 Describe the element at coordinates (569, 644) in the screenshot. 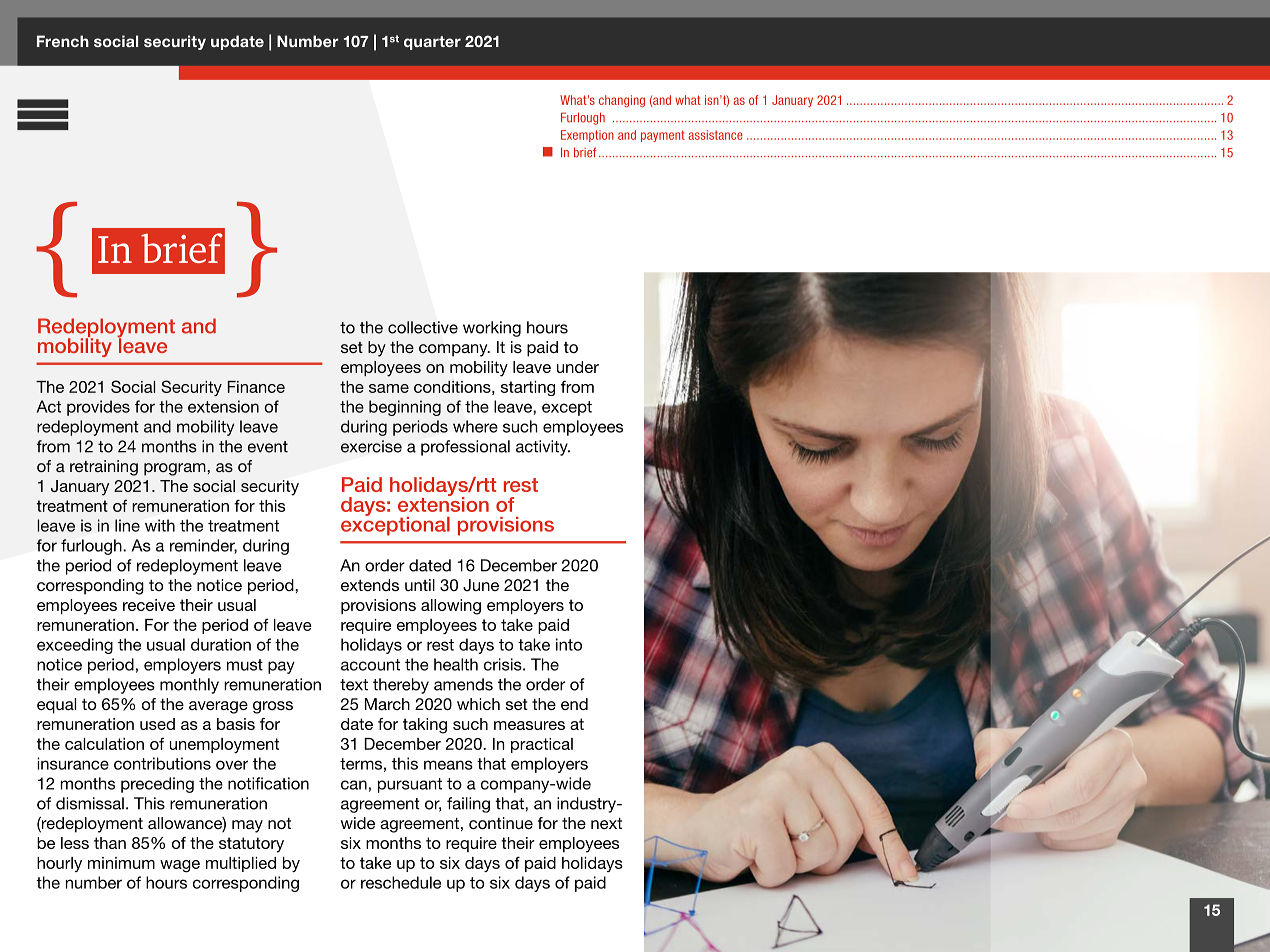

I see `into` at that location.
